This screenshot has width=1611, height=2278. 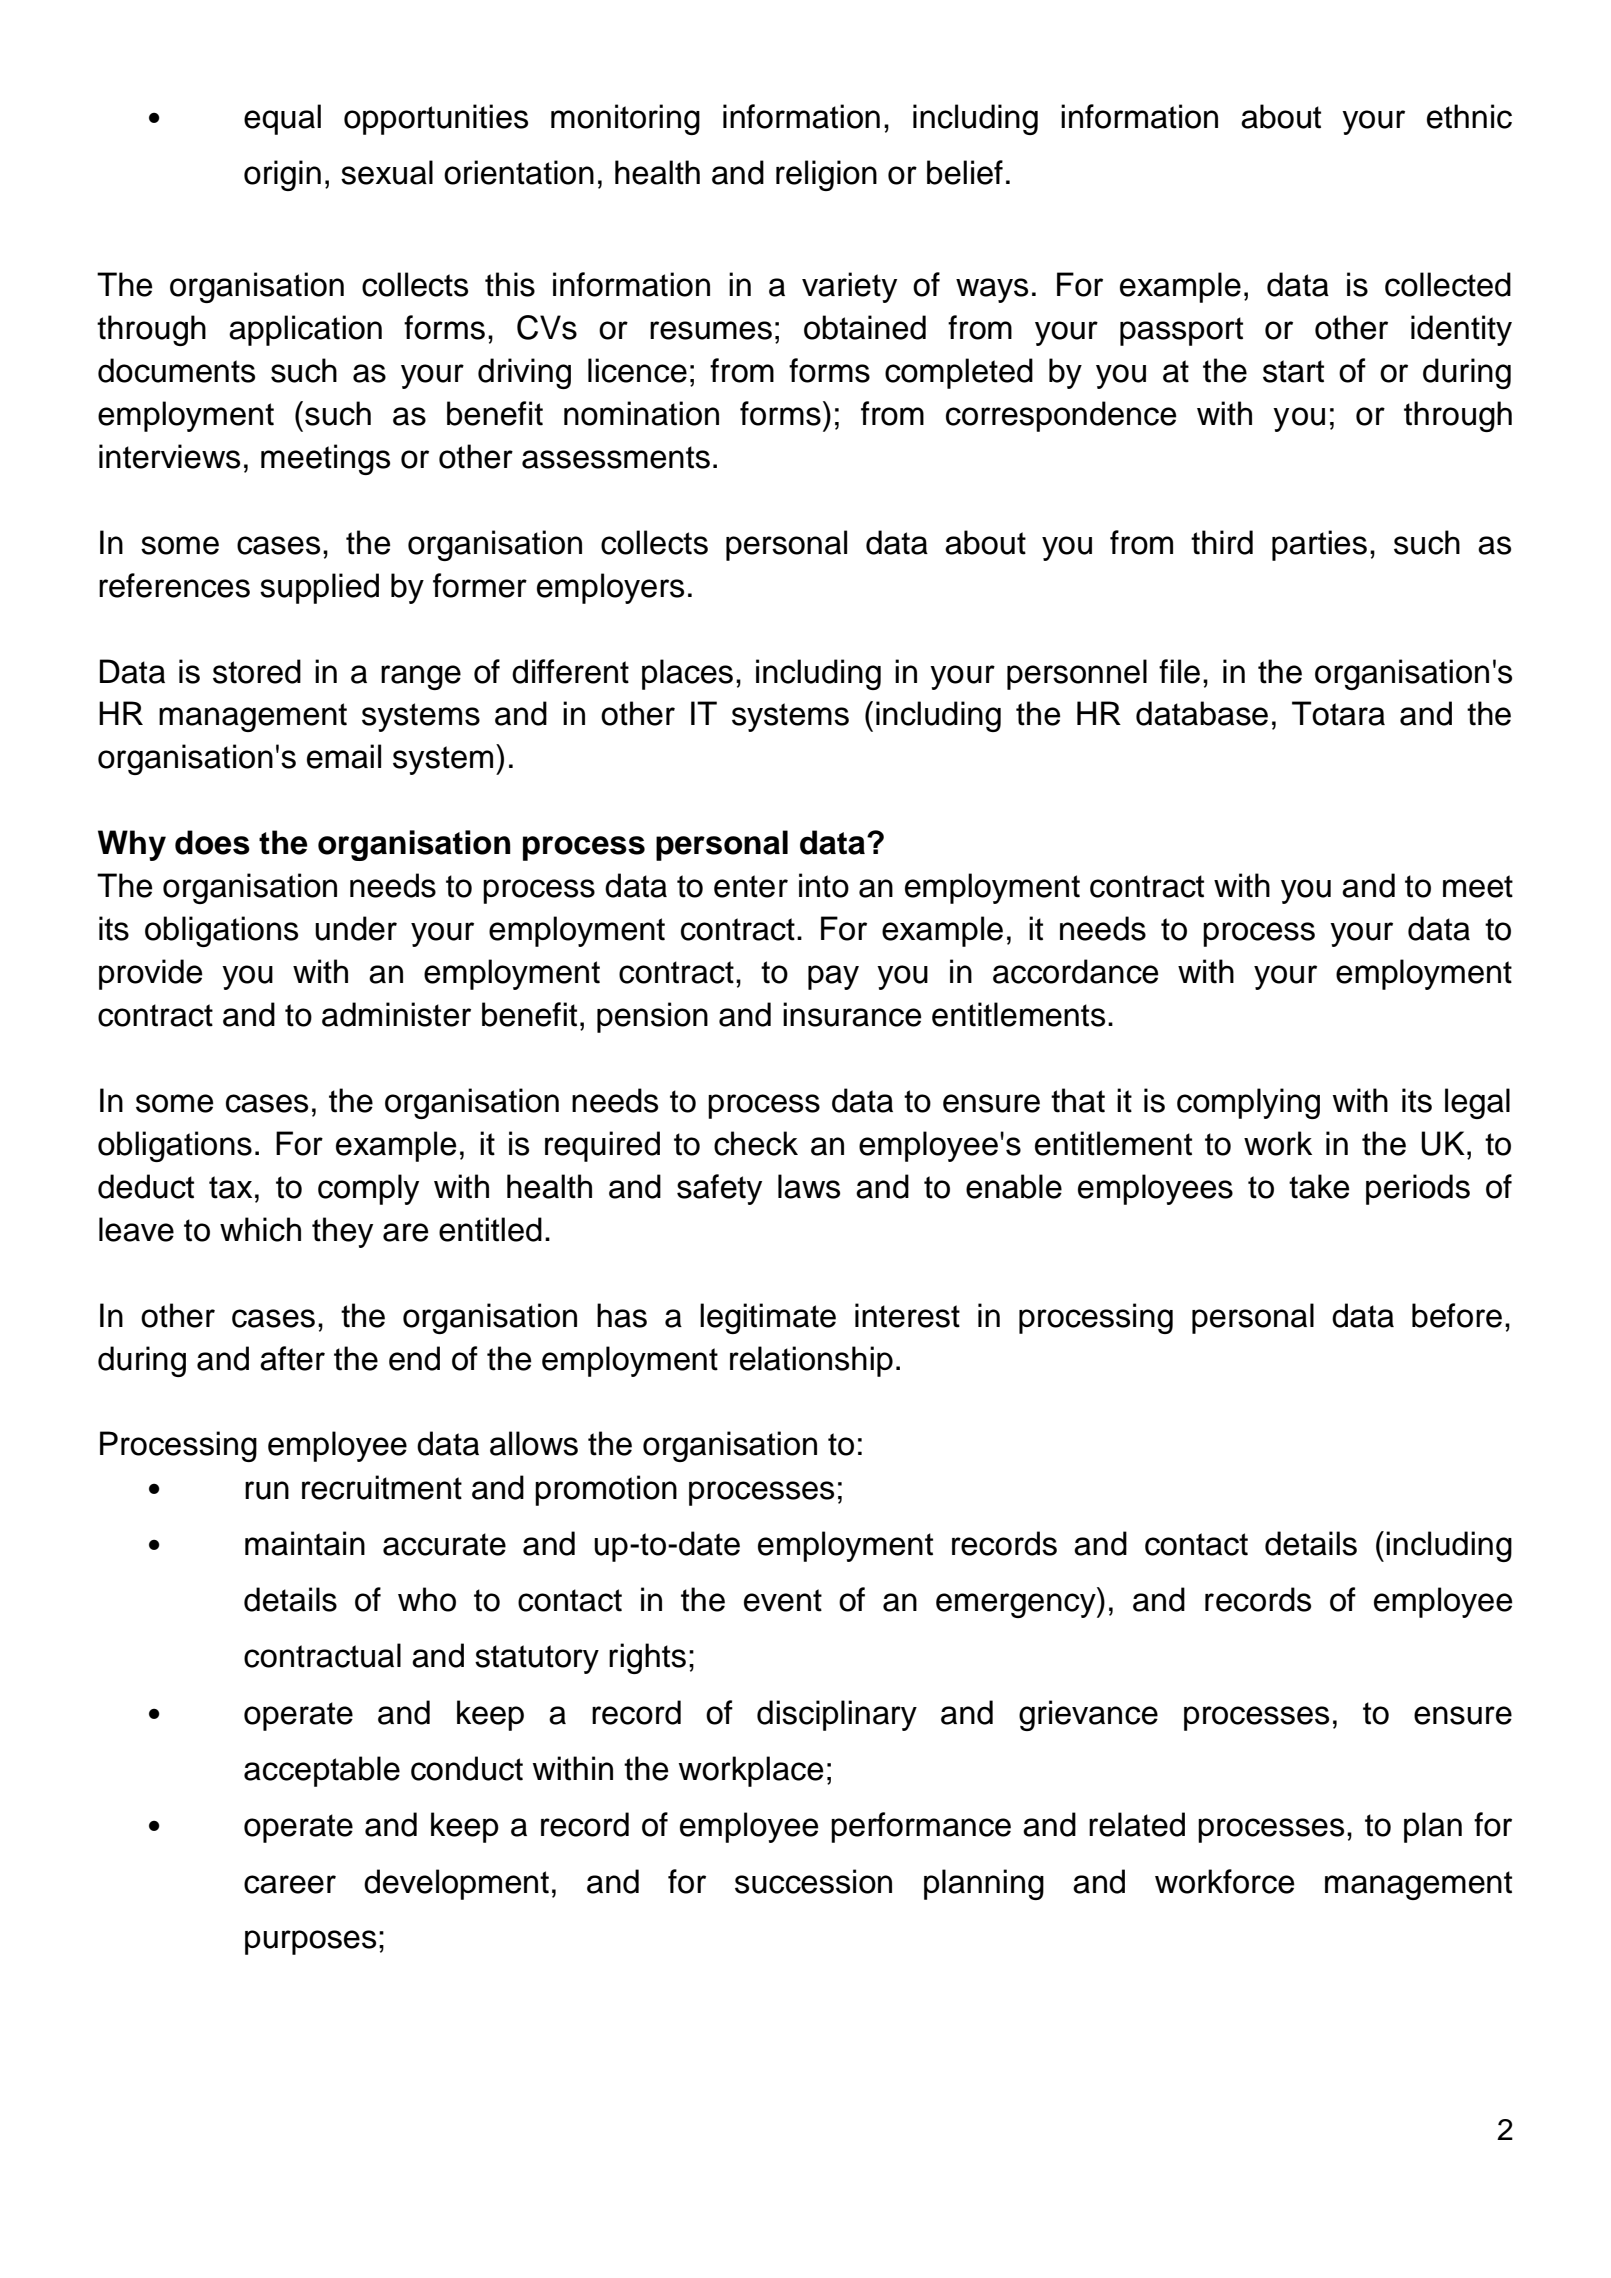 What do you see at coordinates (826, 175) in the screenshot?
I see `religion` at bounding box center [826, 175].
